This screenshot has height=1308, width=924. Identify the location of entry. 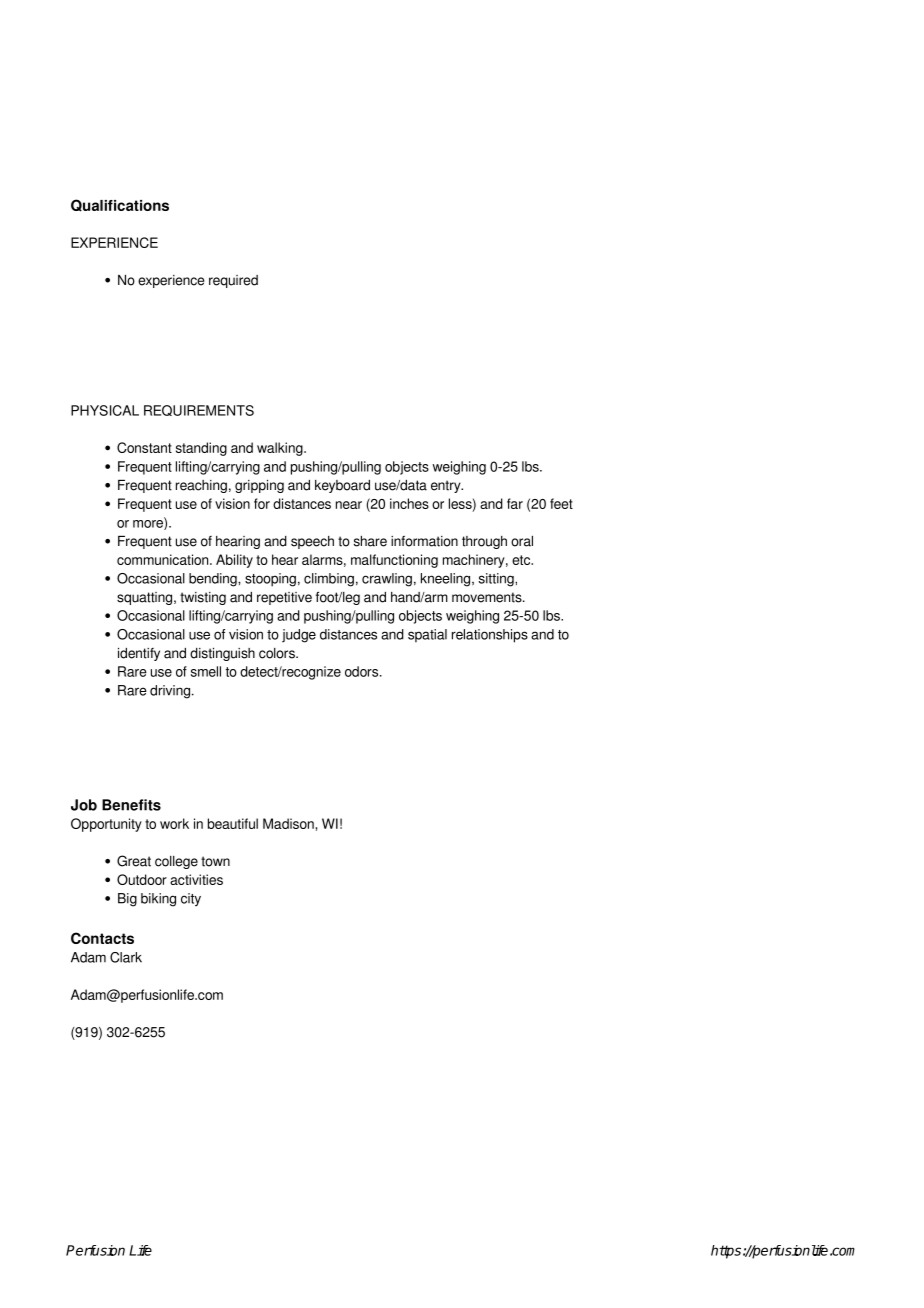
(447, 486).
